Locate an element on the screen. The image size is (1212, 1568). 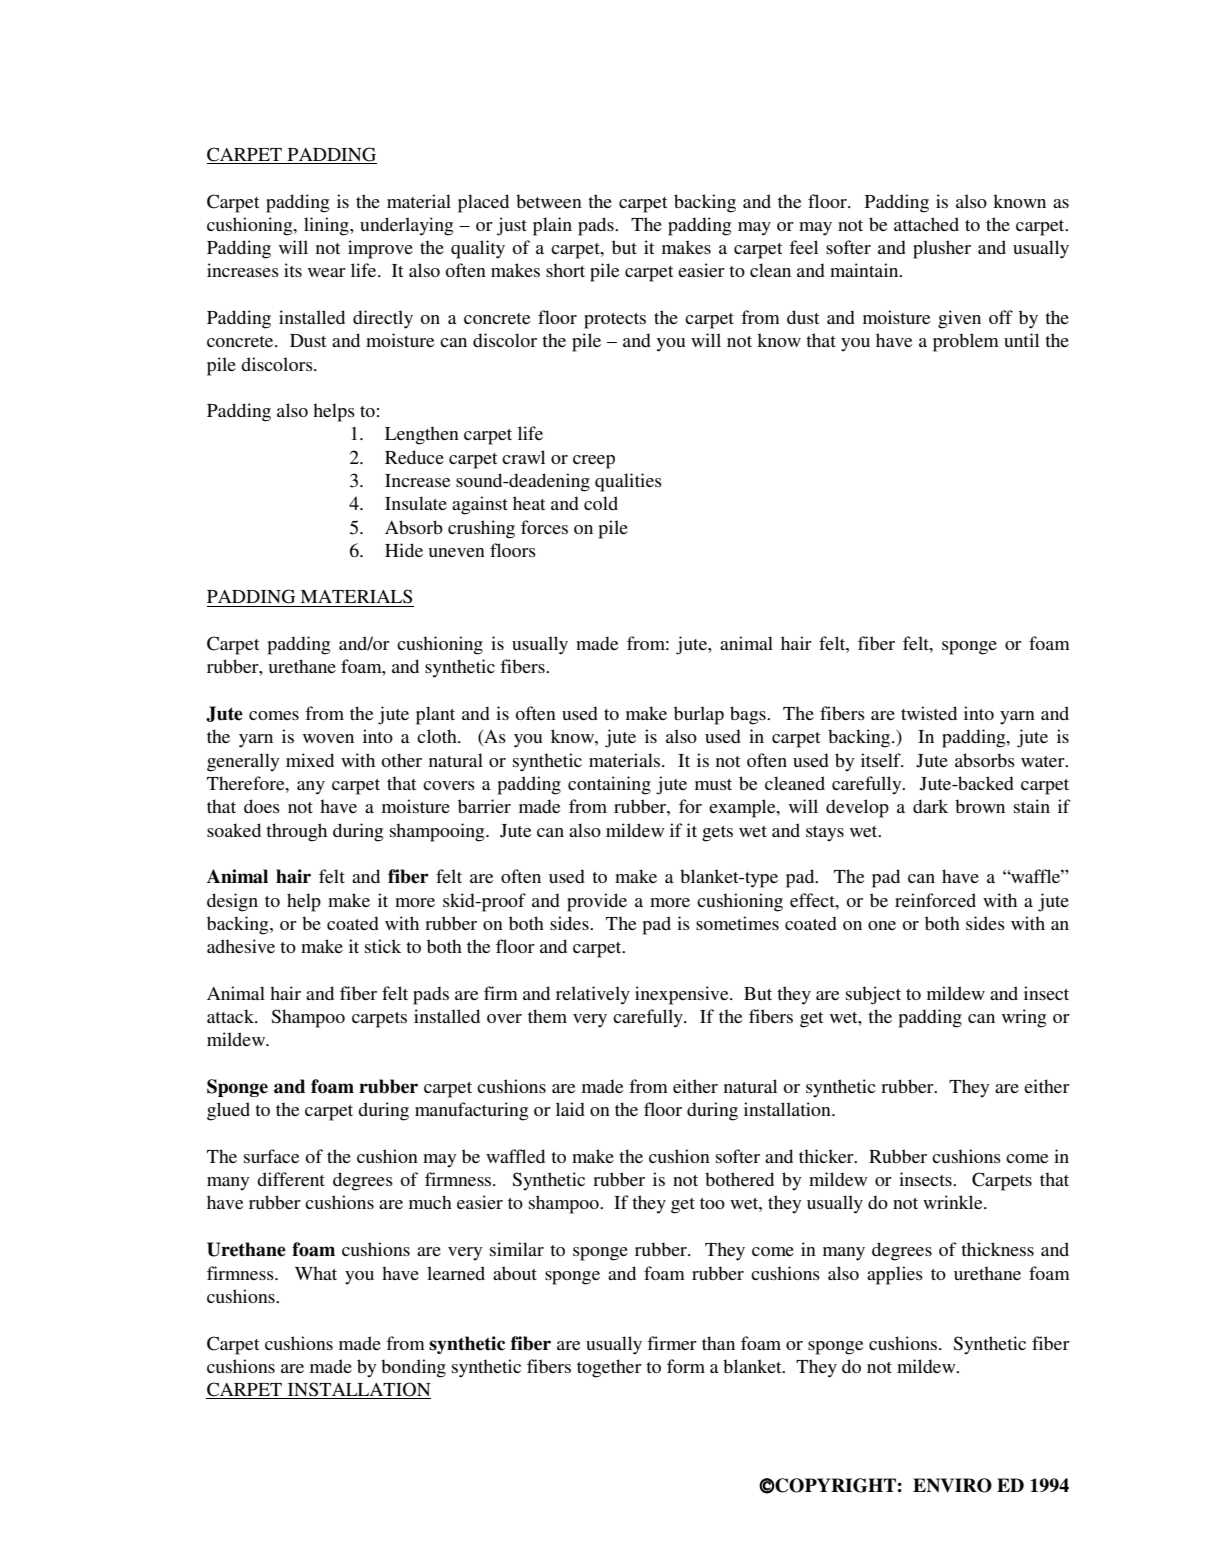
bonding is located at coordinates (413, 1368).
